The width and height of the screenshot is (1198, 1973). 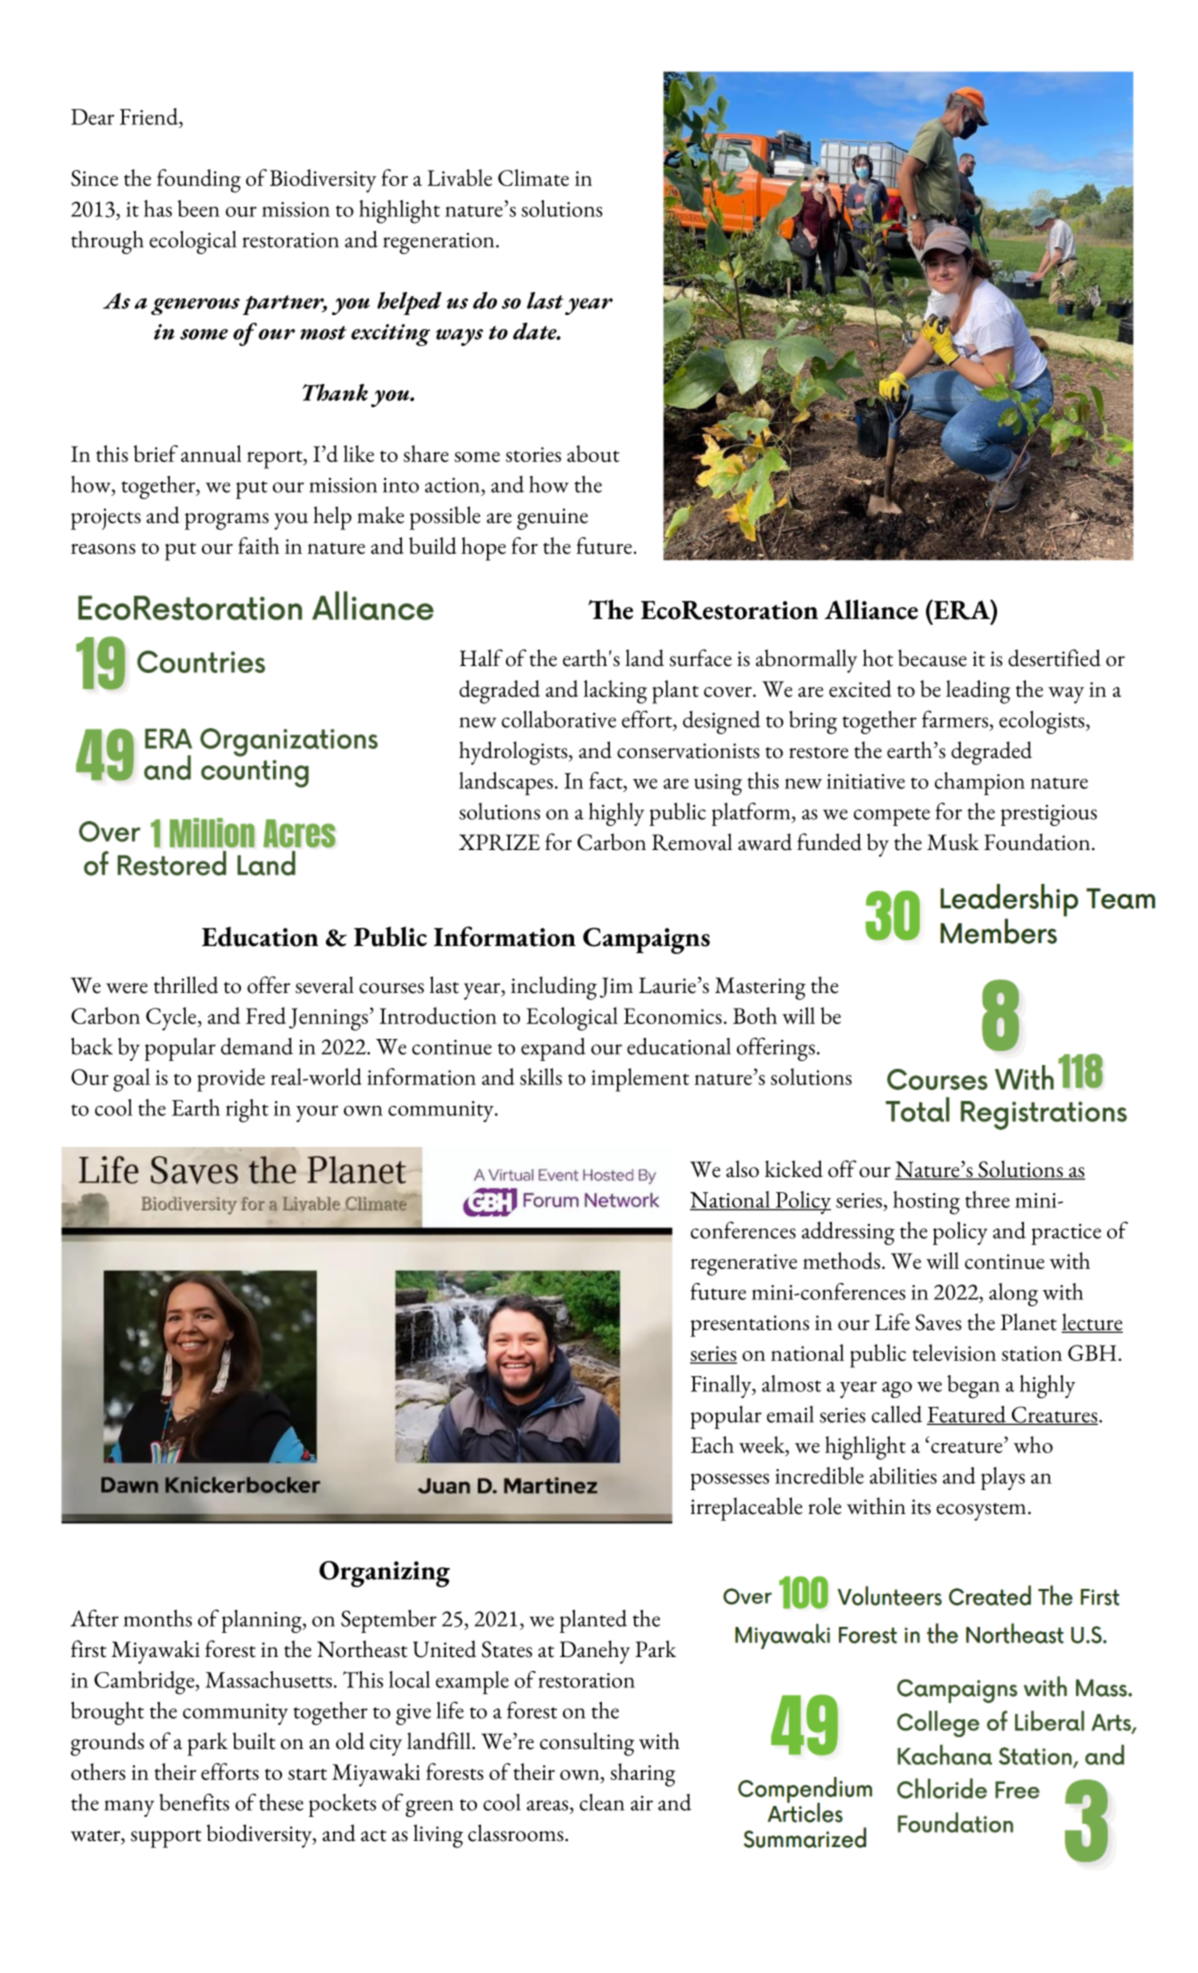 I want to click on Livable, so click(x=459, y=177).
